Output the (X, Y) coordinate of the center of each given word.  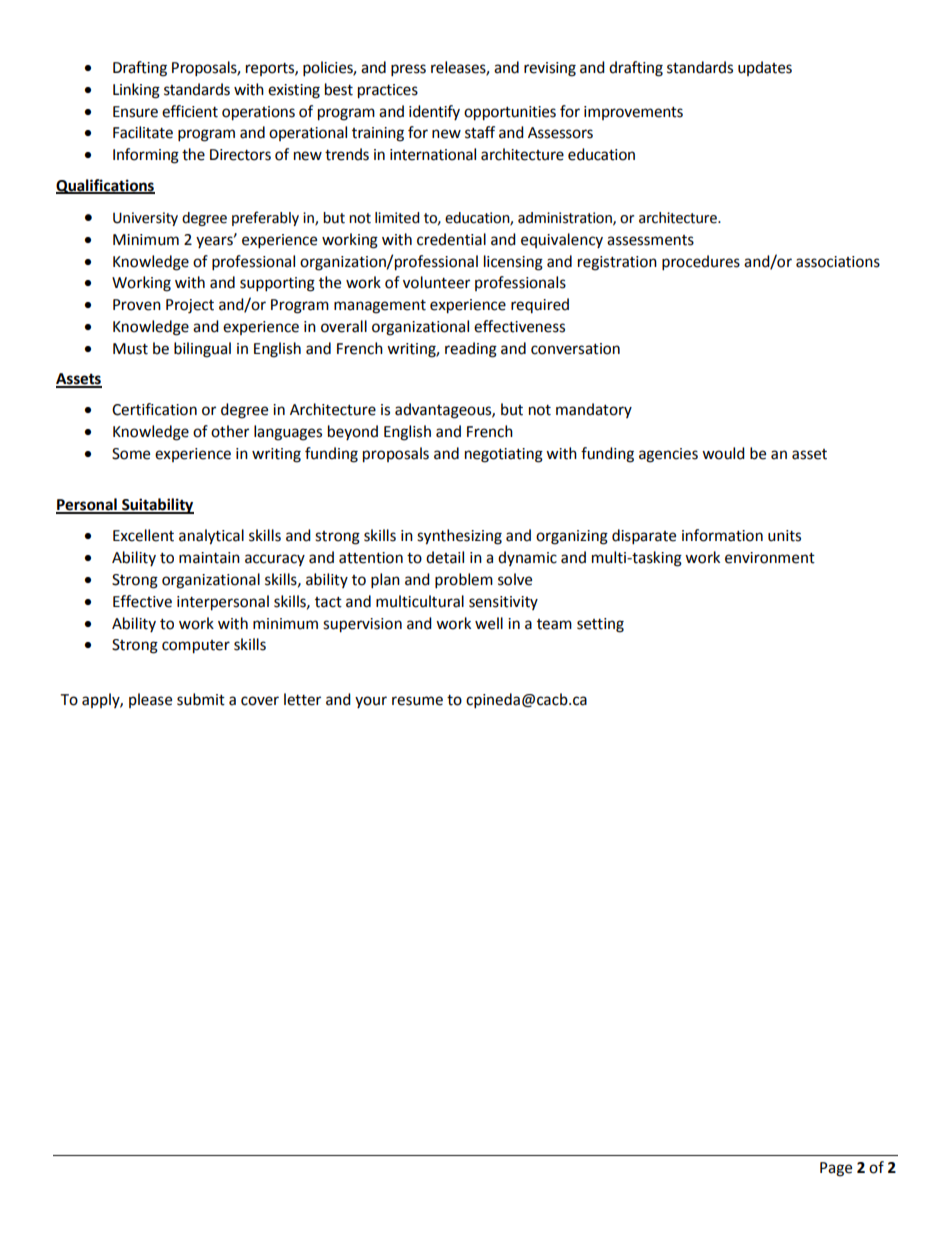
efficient (190, 111)
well (489, 623)
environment (770, 558)
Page (836, 1169)
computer (196, 647)
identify (434, 112)
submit (201, 699)
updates (765, 68)
